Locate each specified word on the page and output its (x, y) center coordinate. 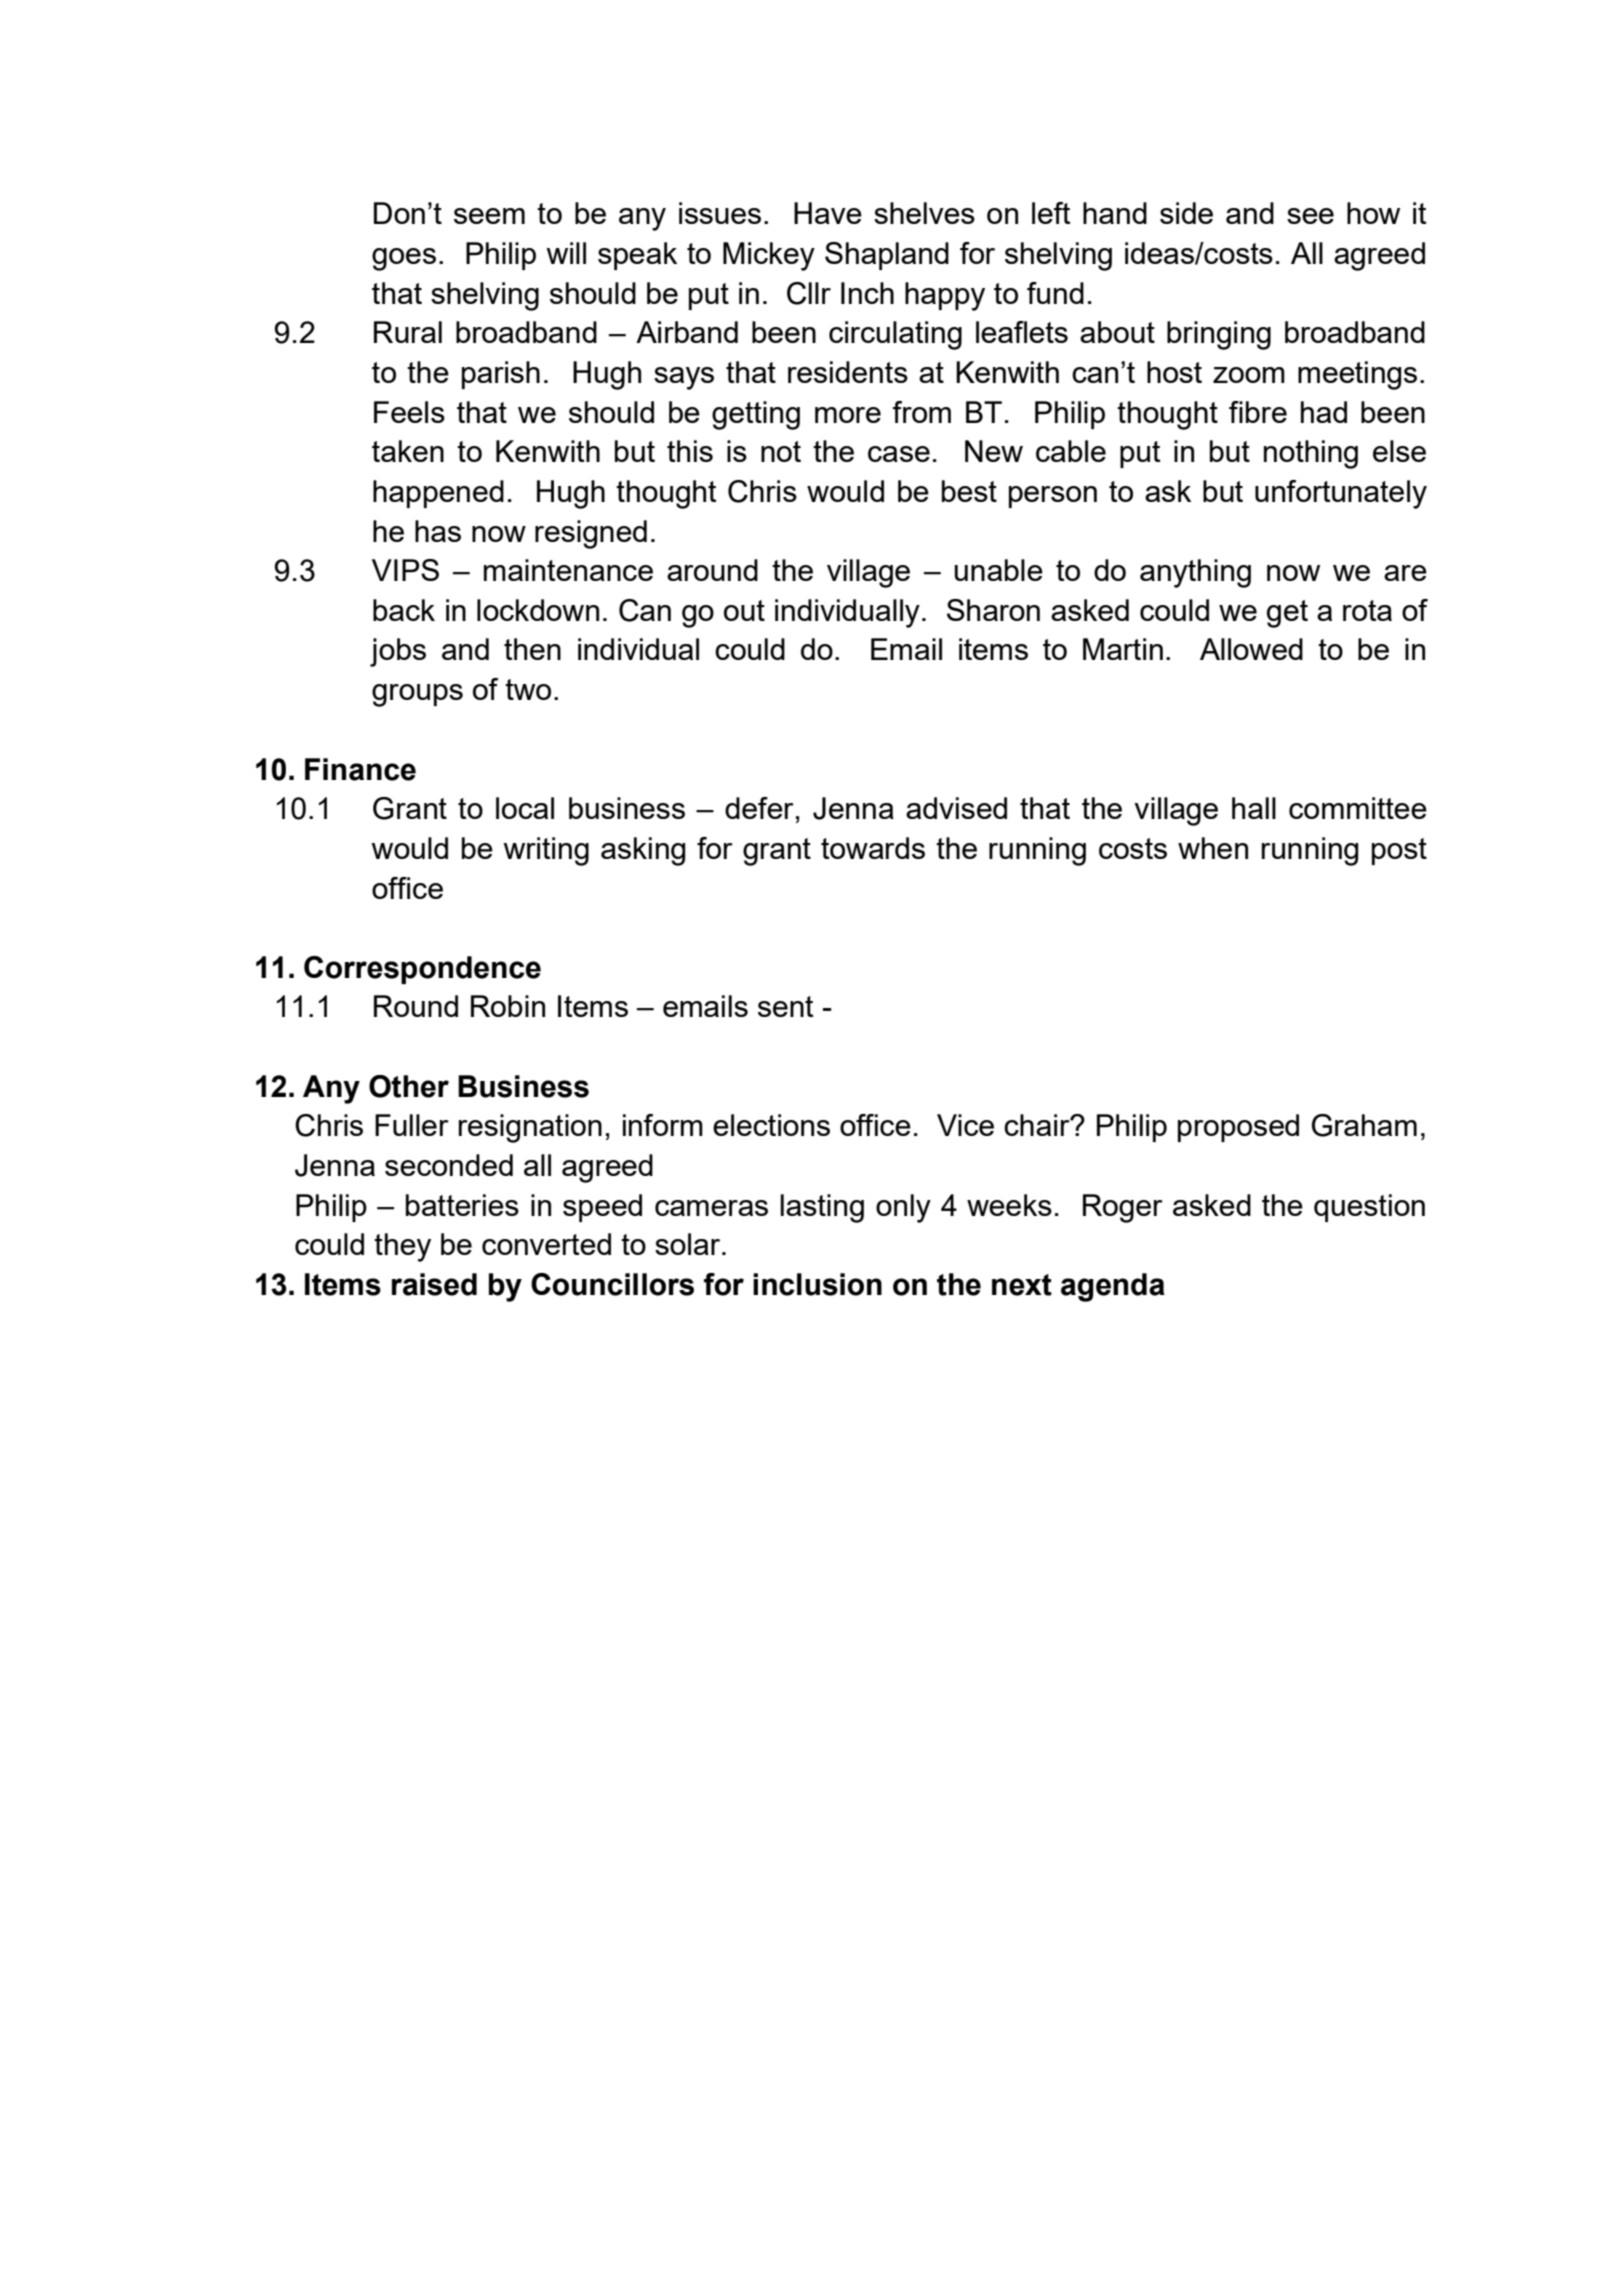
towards (873, 848)
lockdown (538, 610)
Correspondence (422, 970)
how (1373, 213)
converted (546, 1244)
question (1369, 1208)
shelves (924, 213)
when (1213, 848)
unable (998, 570)
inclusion (817, 1284)
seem (489, 216)
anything (1195, 573)
